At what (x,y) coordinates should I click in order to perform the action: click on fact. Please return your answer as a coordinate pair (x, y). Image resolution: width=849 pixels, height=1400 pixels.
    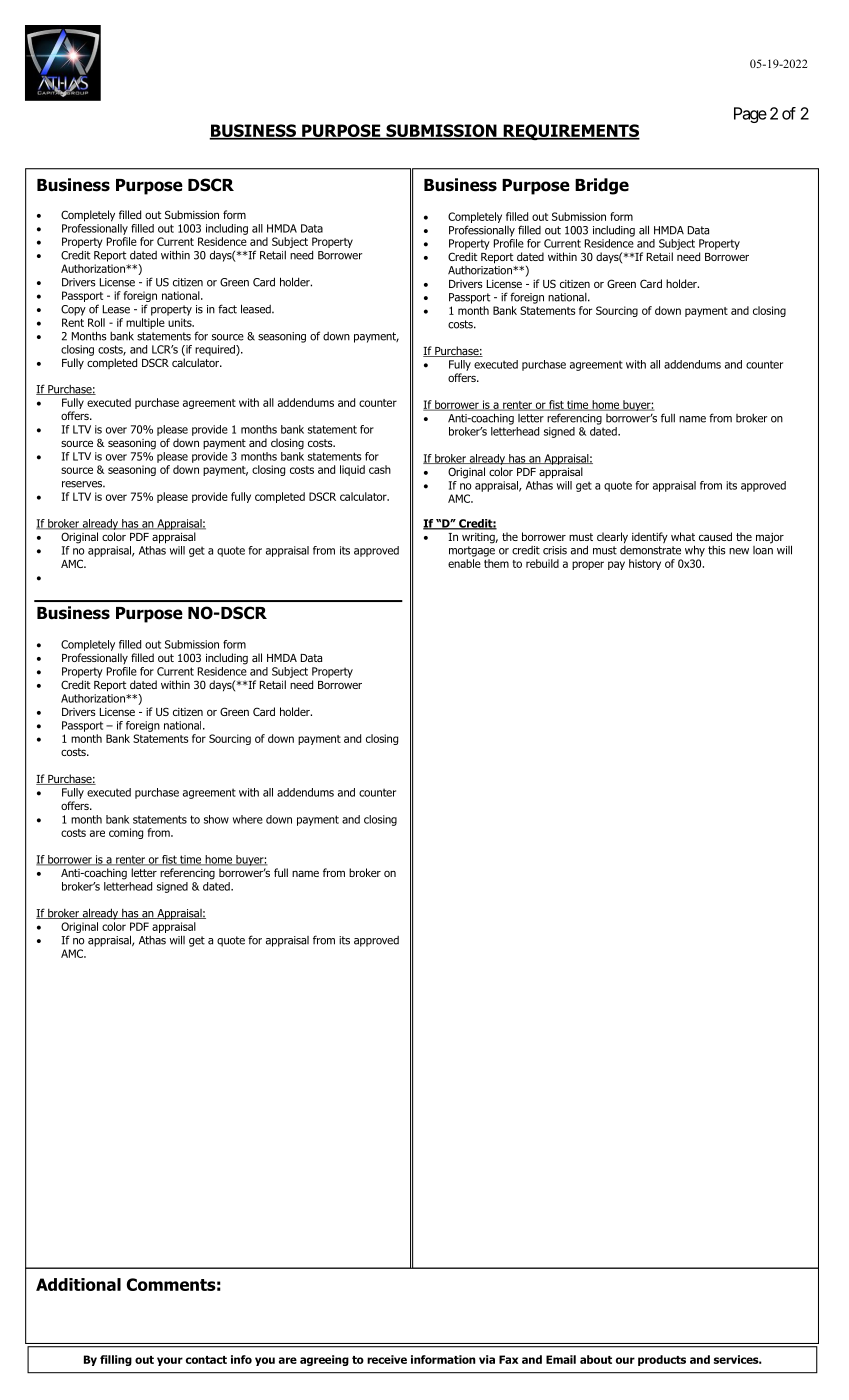
    Looking at the image, I should click on (227, 309).
